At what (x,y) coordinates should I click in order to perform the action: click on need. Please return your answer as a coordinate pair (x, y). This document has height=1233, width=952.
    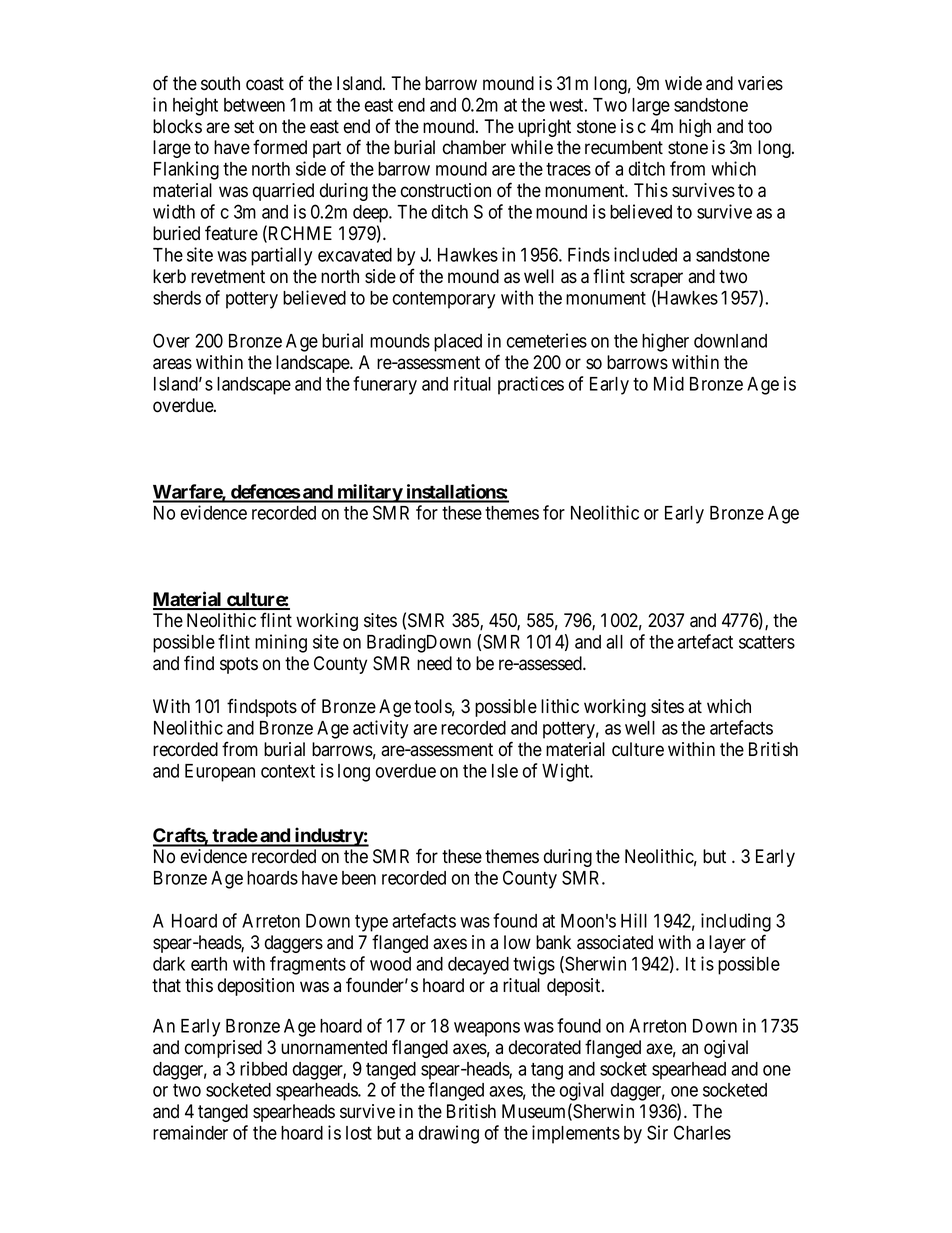
    Looking at the image, I should click on (434, 663).
